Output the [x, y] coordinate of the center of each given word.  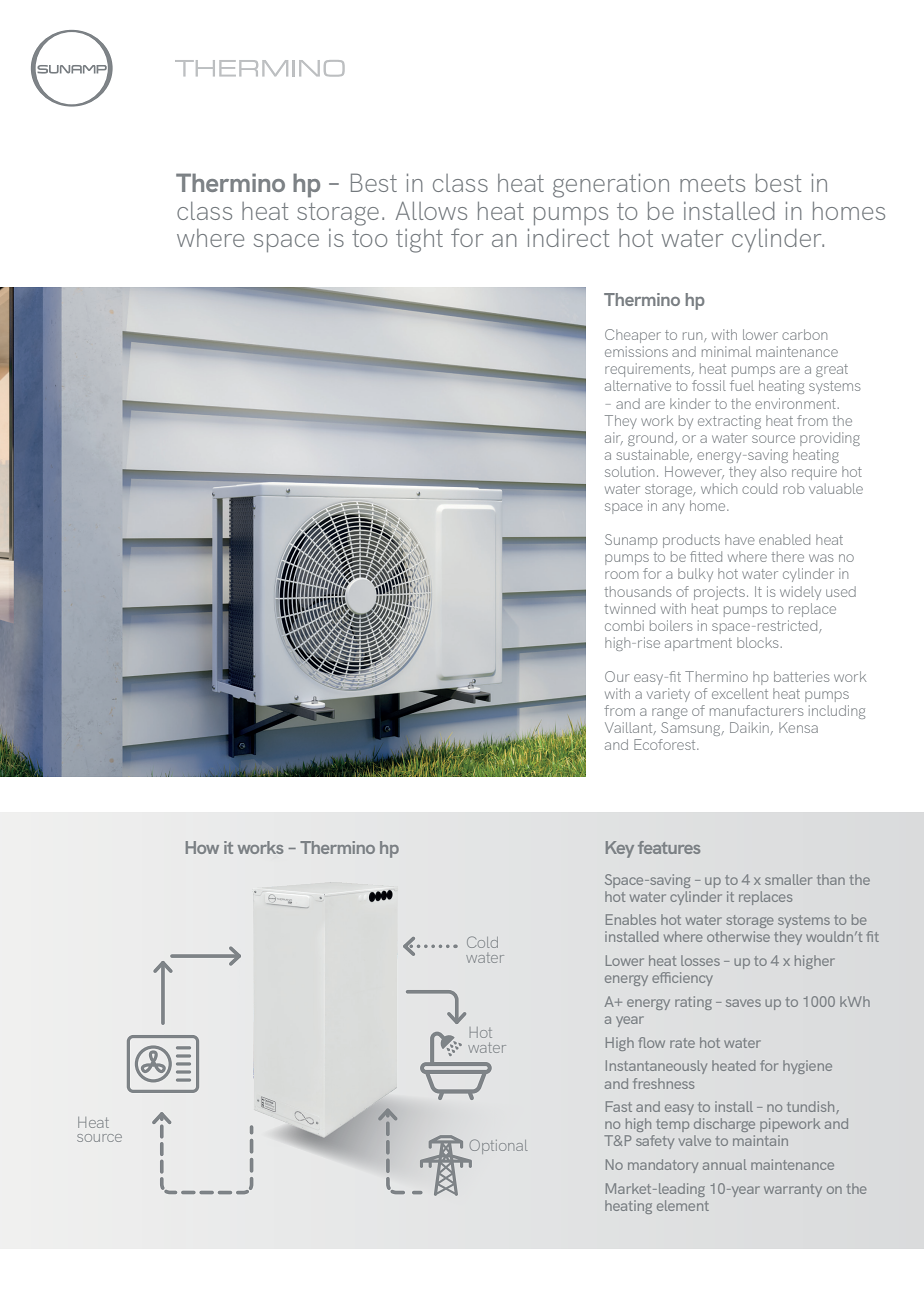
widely [800, 593]
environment [795, 403]
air [614, 438]
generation [611, 185]
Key [620, 849]
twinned [629, 608]
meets [712, 183]
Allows [431, 211]
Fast [619, 1106]
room [622, 575]
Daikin [749, 727]
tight [419, 241]
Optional [498, 1146]
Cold [482, 942]
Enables [631, 919]
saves [743, 1003]
